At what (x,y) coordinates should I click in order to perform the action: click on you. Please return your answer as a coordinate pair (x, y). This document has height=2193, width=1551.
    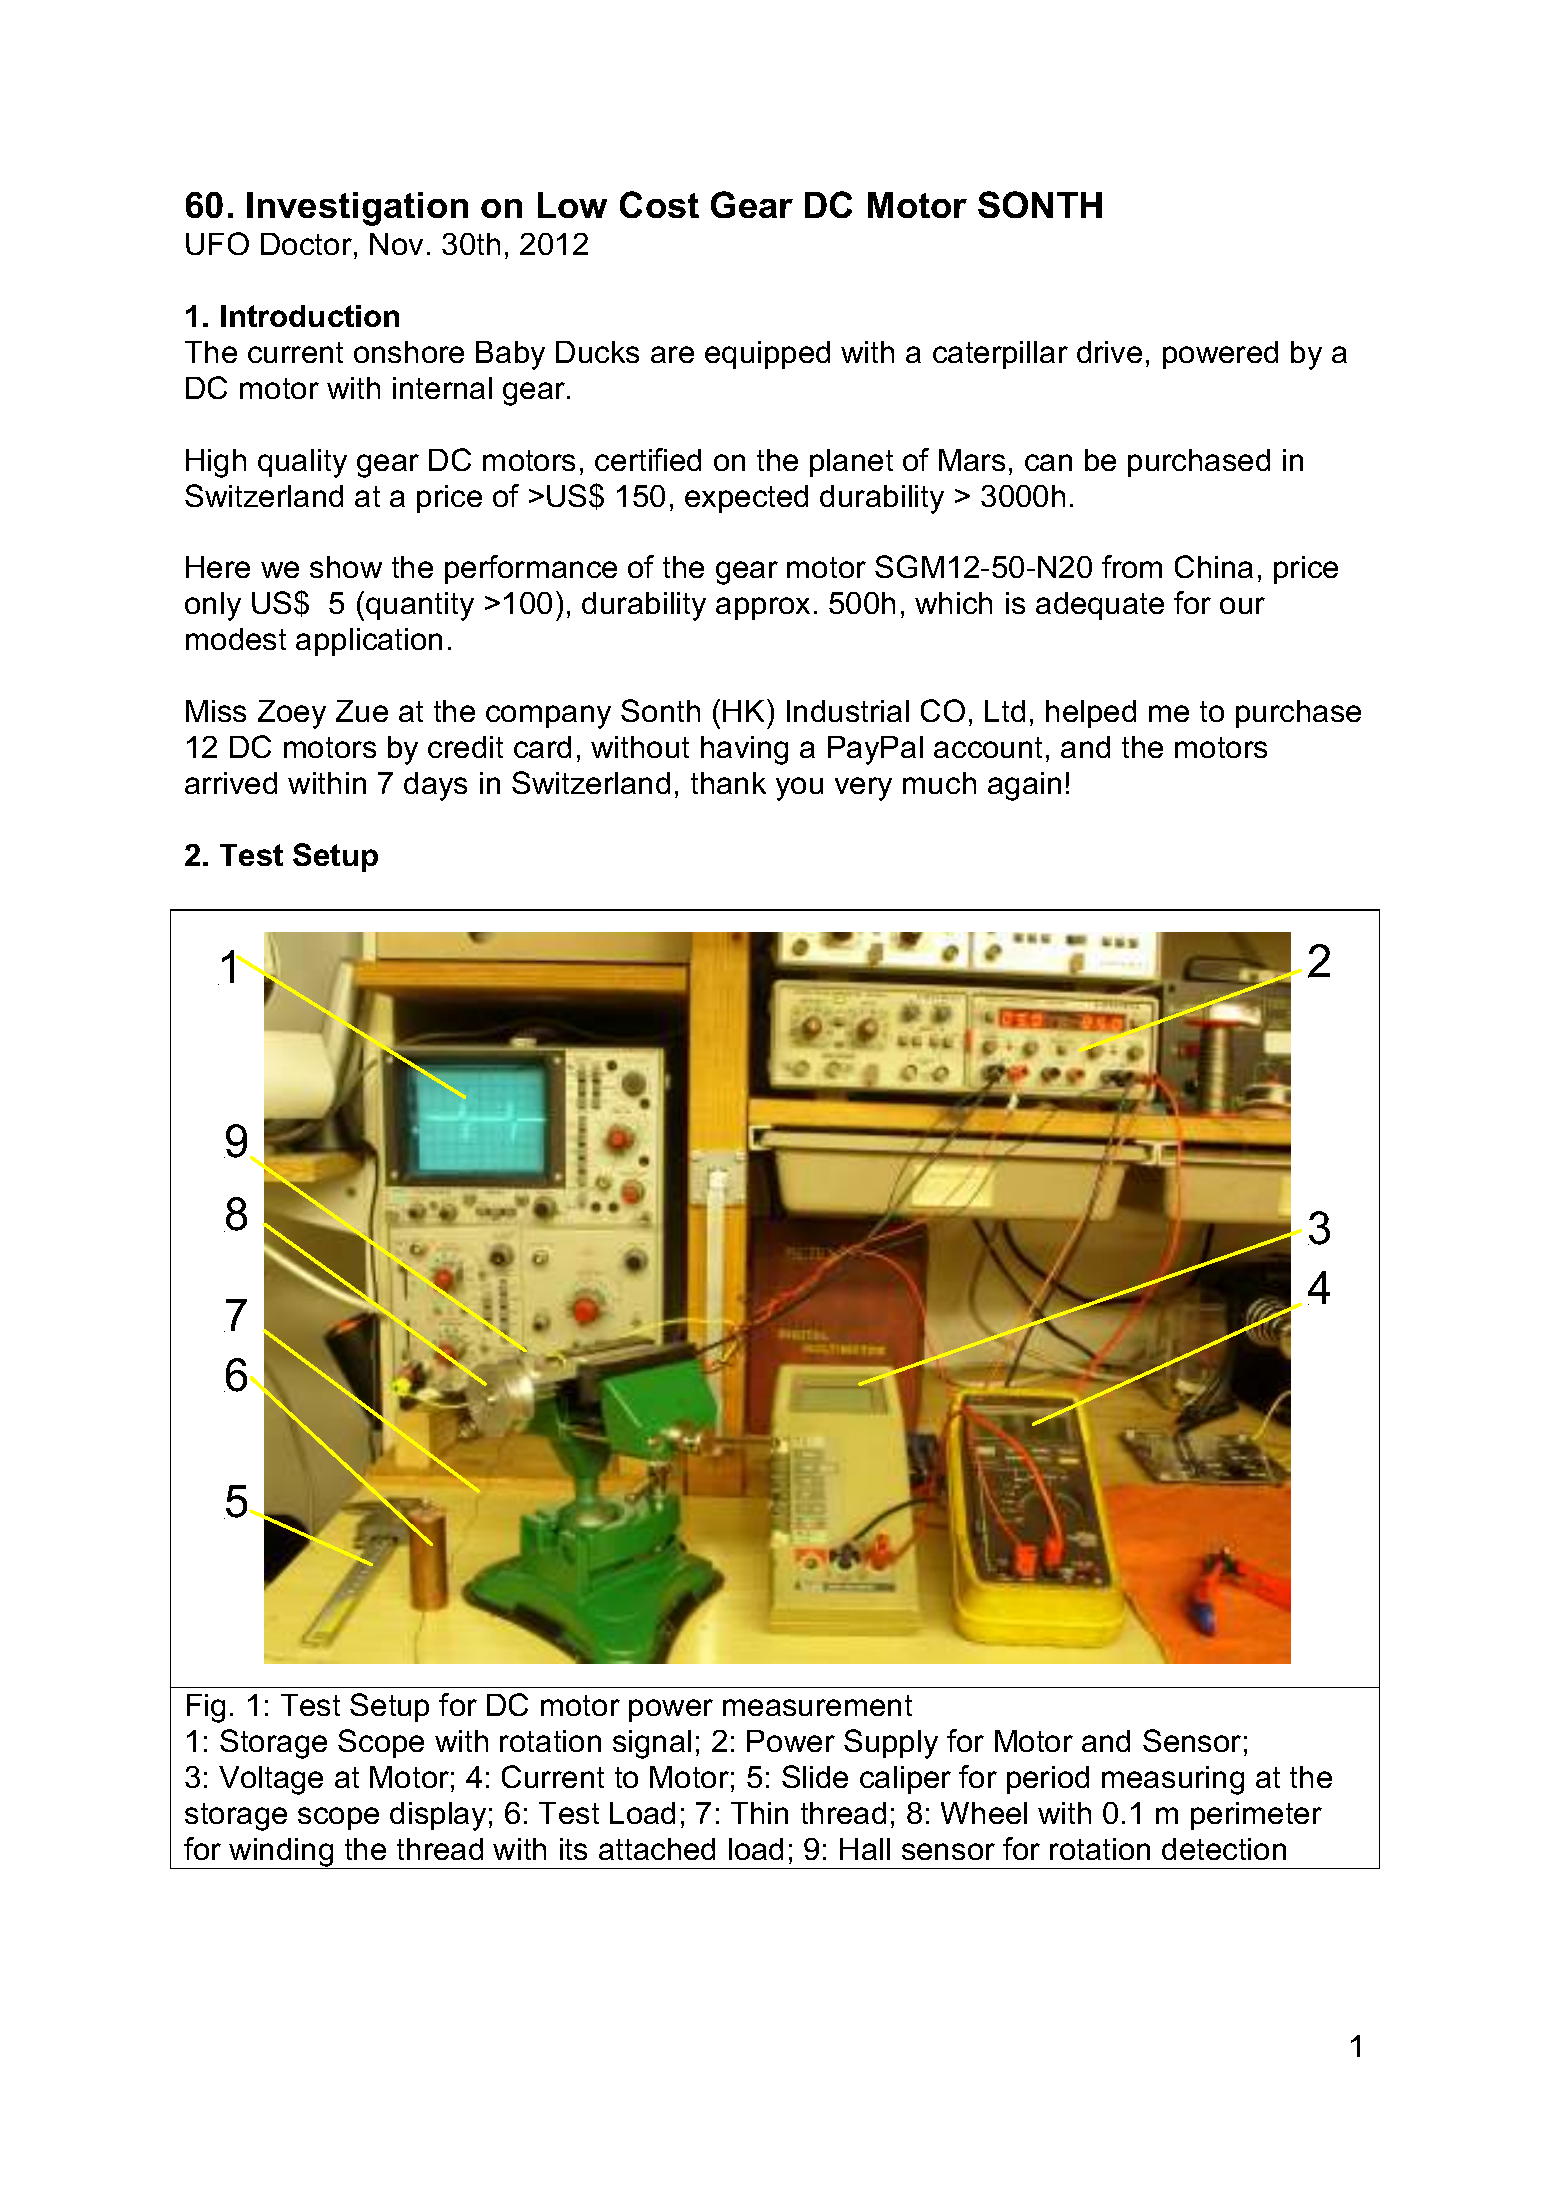
    Looking at the image, I should click on (799, 789).
